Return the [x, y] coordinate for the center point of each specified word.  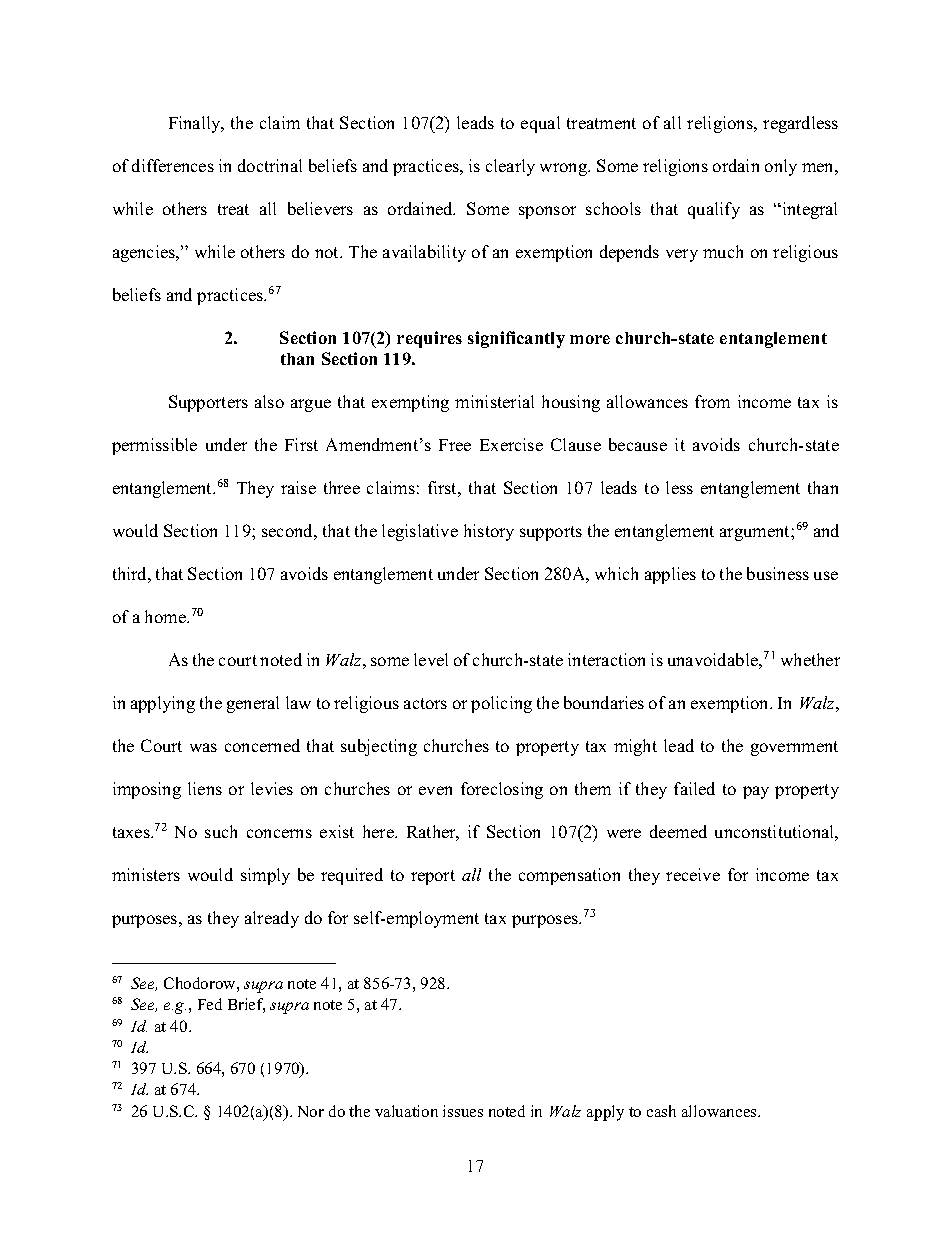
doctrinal [270, 165]
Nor [311, 1111]
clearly [510, 167]
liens [205, 788]
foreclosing [502, 790]
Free [455, 445]
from [712, 401]
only [781, 167]
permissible [154, 446]
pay [756, 792]
